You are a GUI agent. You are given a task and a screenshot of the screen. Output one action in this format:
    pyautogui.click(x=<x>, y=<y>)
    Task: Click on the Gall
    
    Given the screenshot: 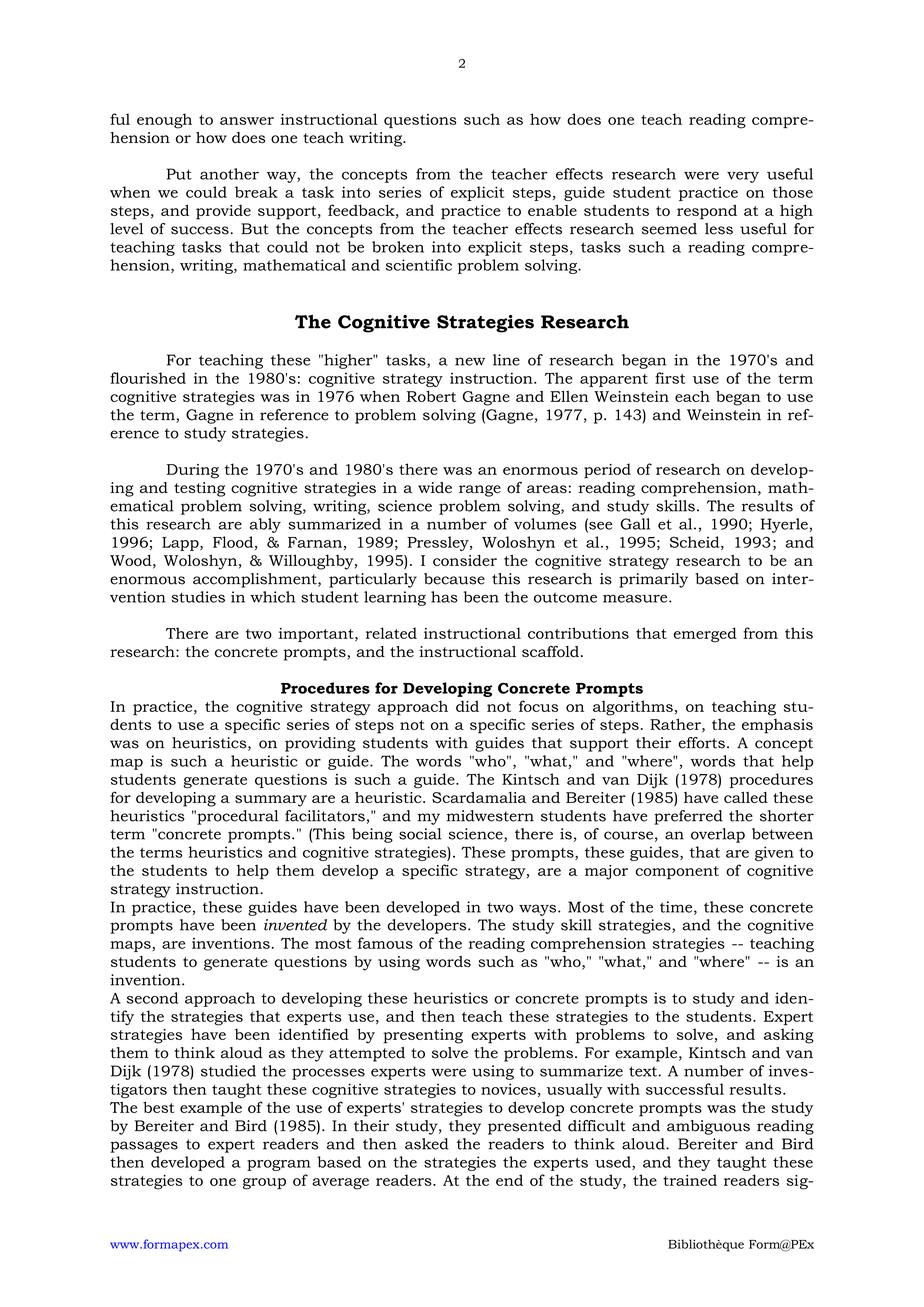 What is the action you would take?
    pyautogui.click(x=635, y=524)
